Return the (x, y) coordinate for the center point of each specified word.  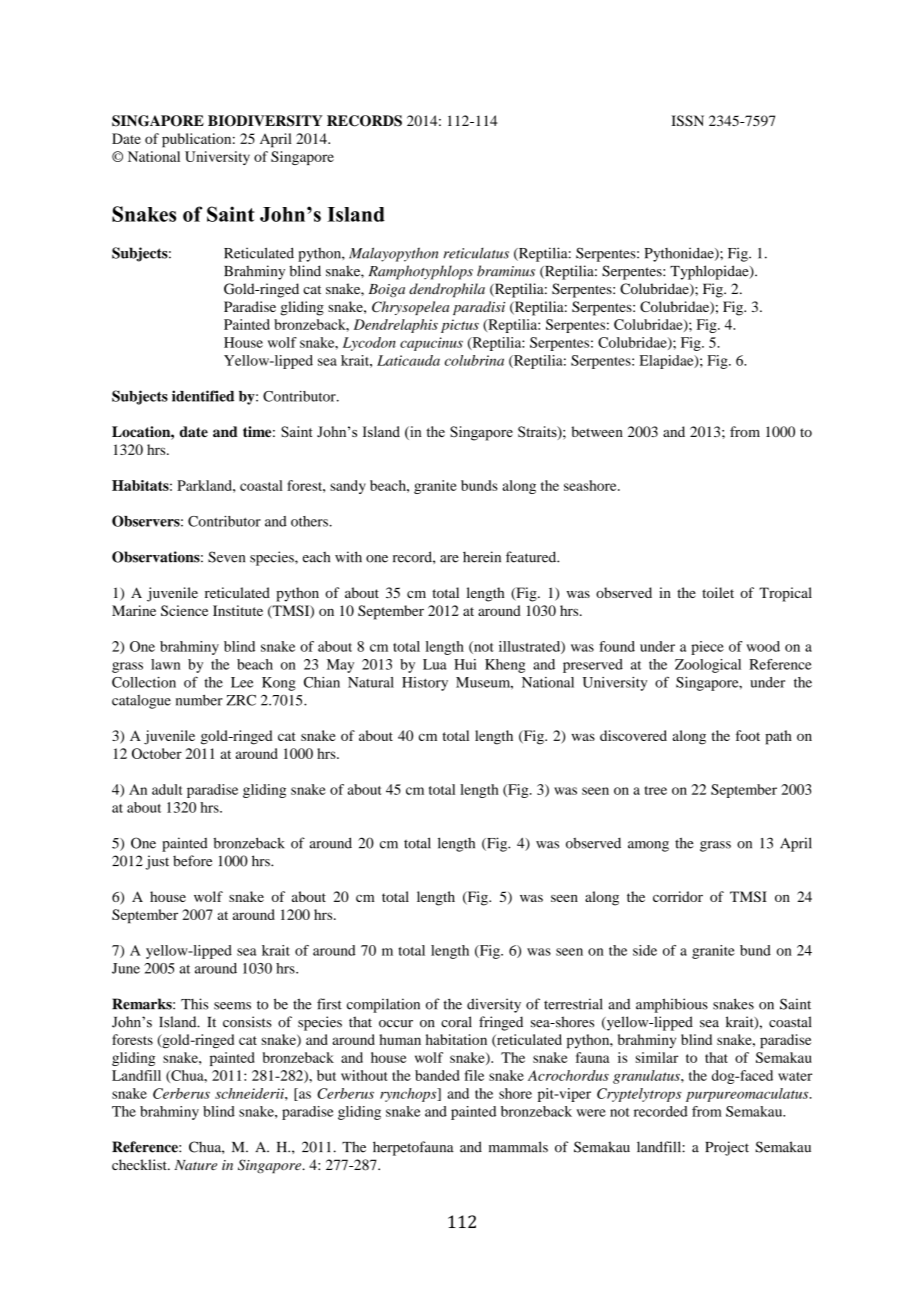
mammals (518, 1147)
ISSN (687, 120)
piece (707, 648)
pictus (460, 326)
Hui (465, 664)
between (597, 431)
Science (184, 610)
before (192, 861)
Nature (196, 1165)
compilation (383, 1005)
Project (727, 1148)
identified (203, 396)
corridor (678, 896)
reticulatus (476, 253)
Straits (538, 433)
